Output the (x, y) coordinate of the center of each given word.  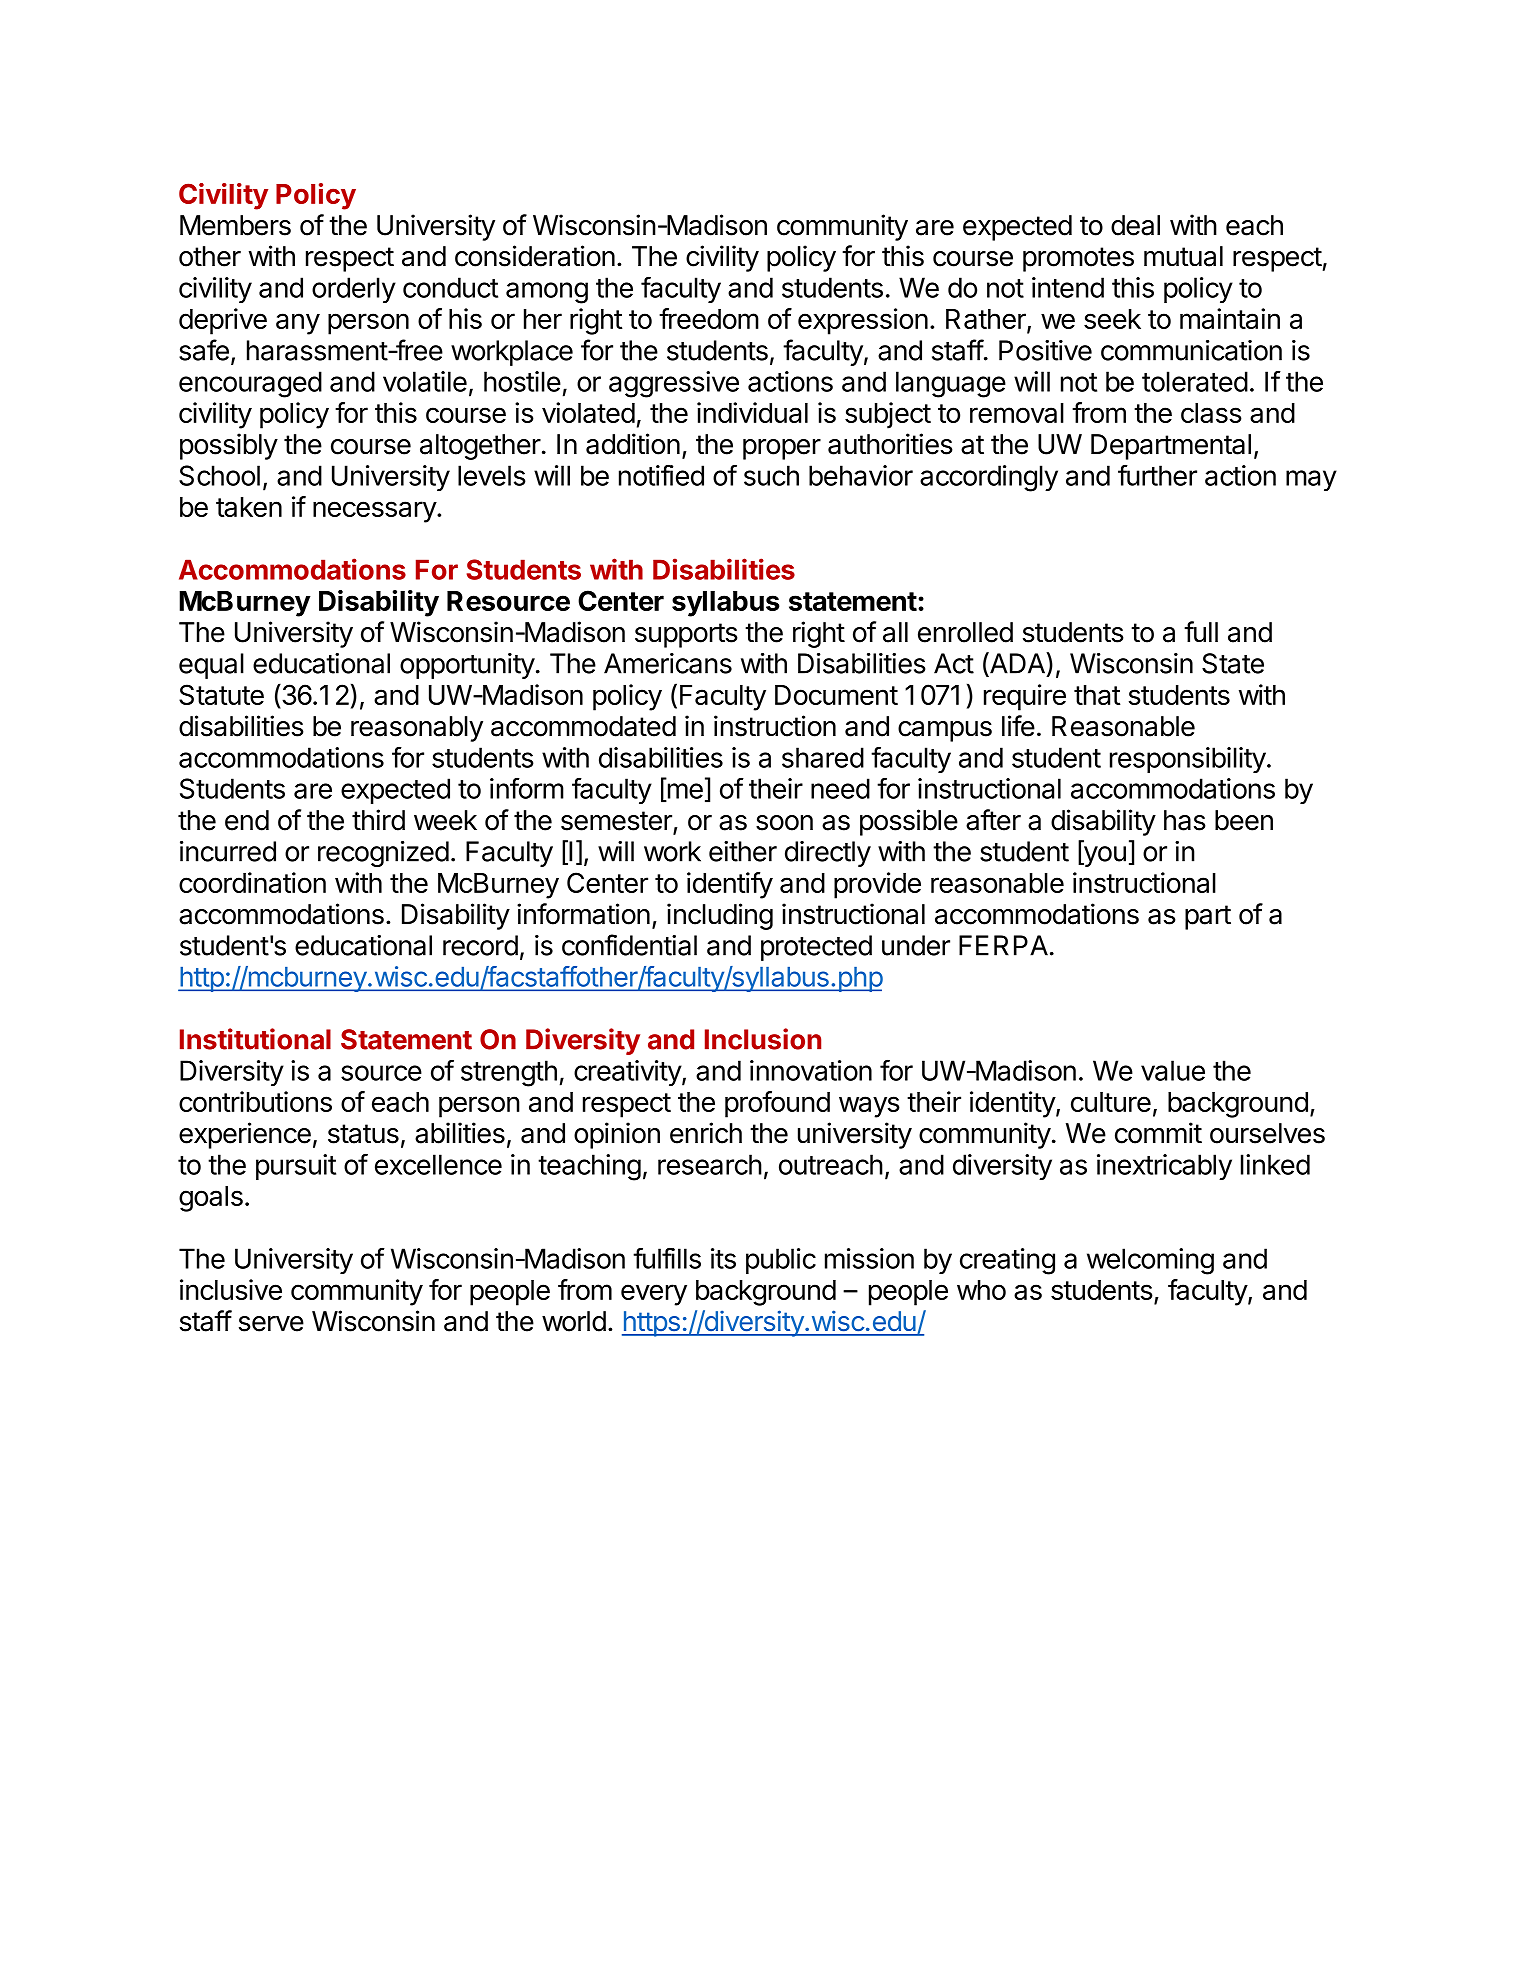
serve (271, 1324)
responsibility (1188, 760)
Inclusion (763, 1039)
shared (823, 757)
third (378, 820)
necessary (375, 512)
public (781, 1261)
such (771, 475)
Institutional (255, 1039)
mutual (1183, 256)
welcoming (1150, 1261)
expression (863, 321)
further (1157, 475)
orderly (354, 290)
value (1173, 1070)
